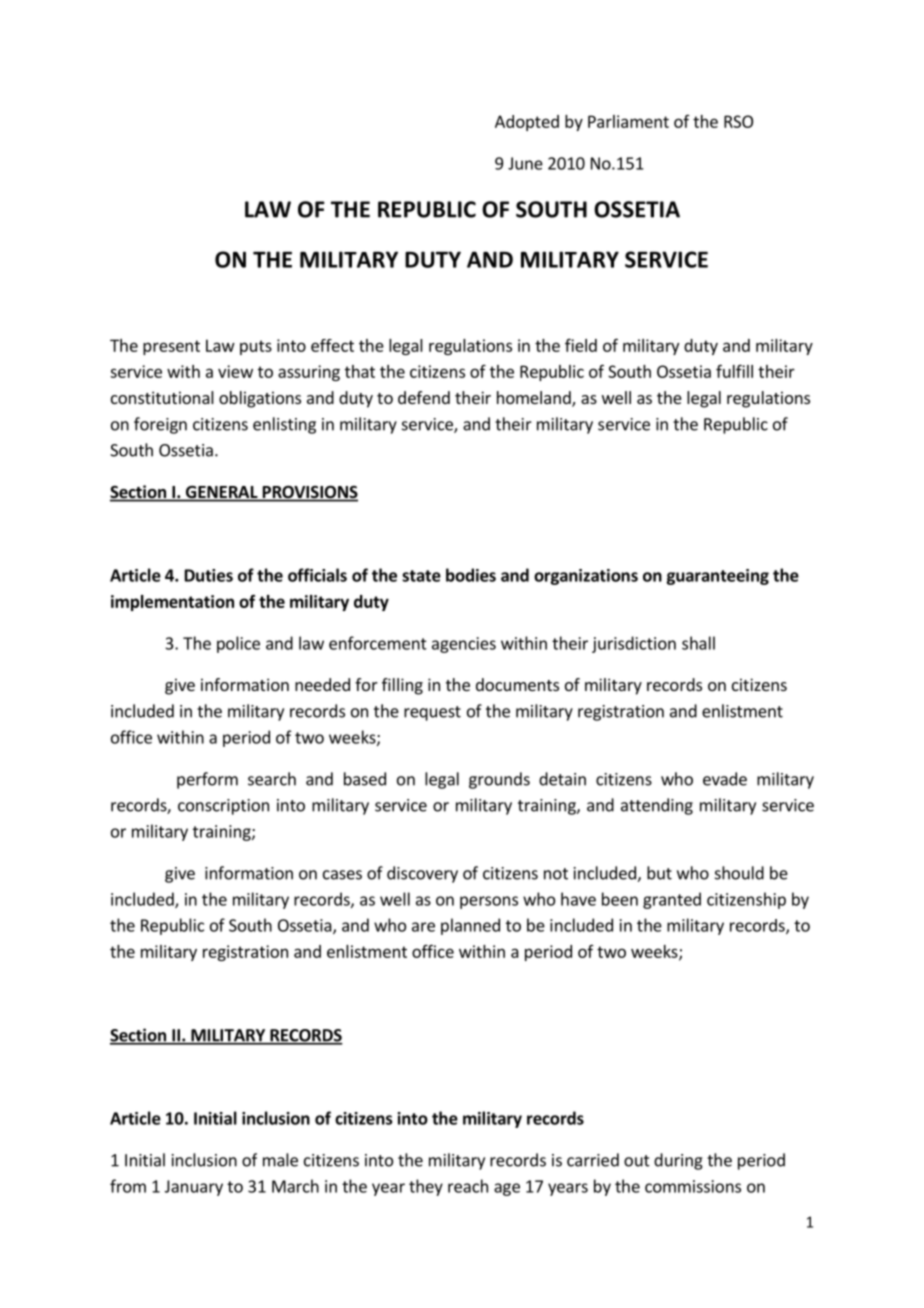 Image resolution: width=924 pixels, height=1308 pixels. I want to click on Parliament, so click(628, 121).
